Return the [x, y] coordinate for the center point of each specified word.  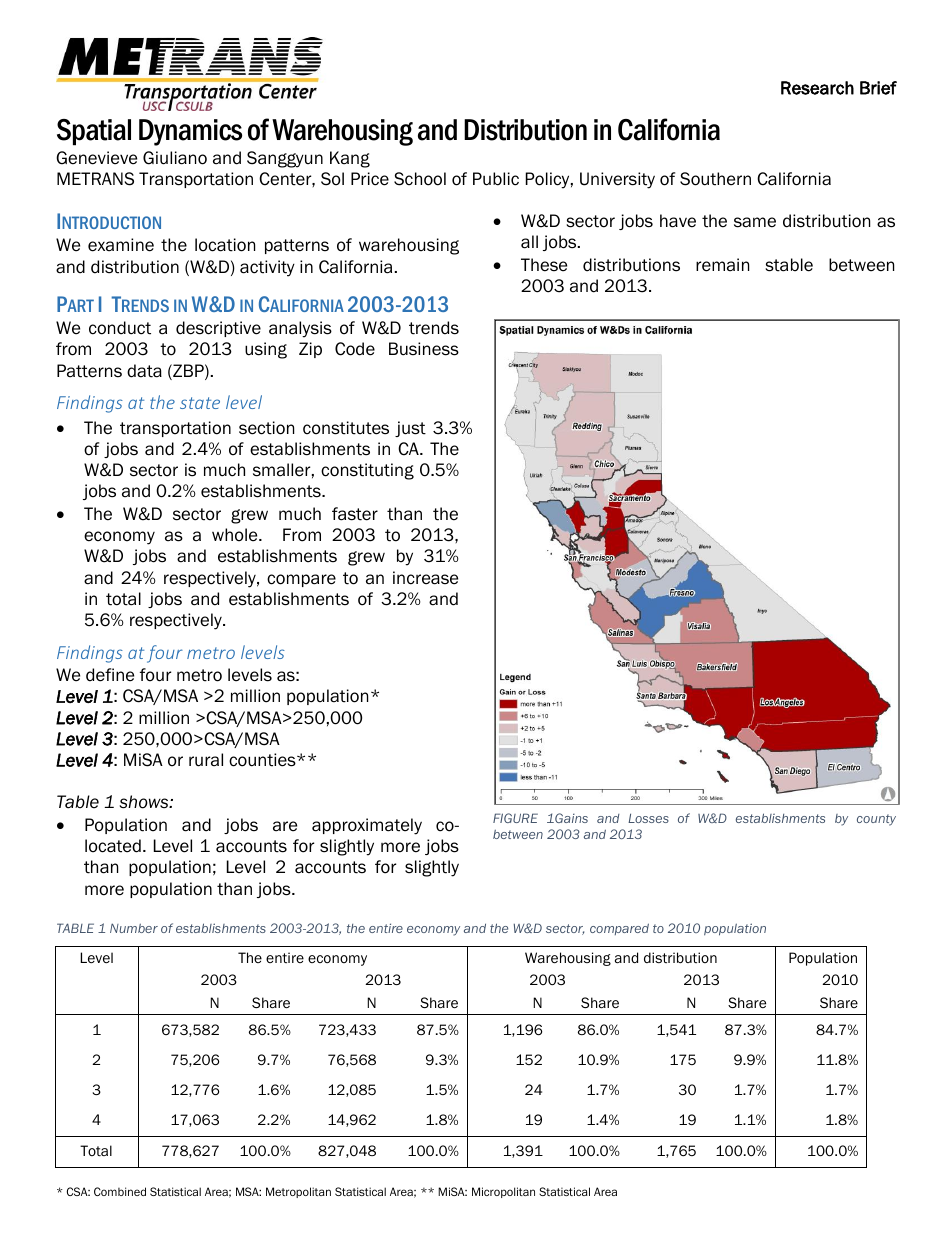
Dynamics [190, 132]
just [410, 429]
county [876, 820]
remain [722, 265]
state [200, 403]
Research [817, 88]
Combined [120, 1191]
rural [206, 760]
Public [496, 179]
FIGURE [515, 818]
